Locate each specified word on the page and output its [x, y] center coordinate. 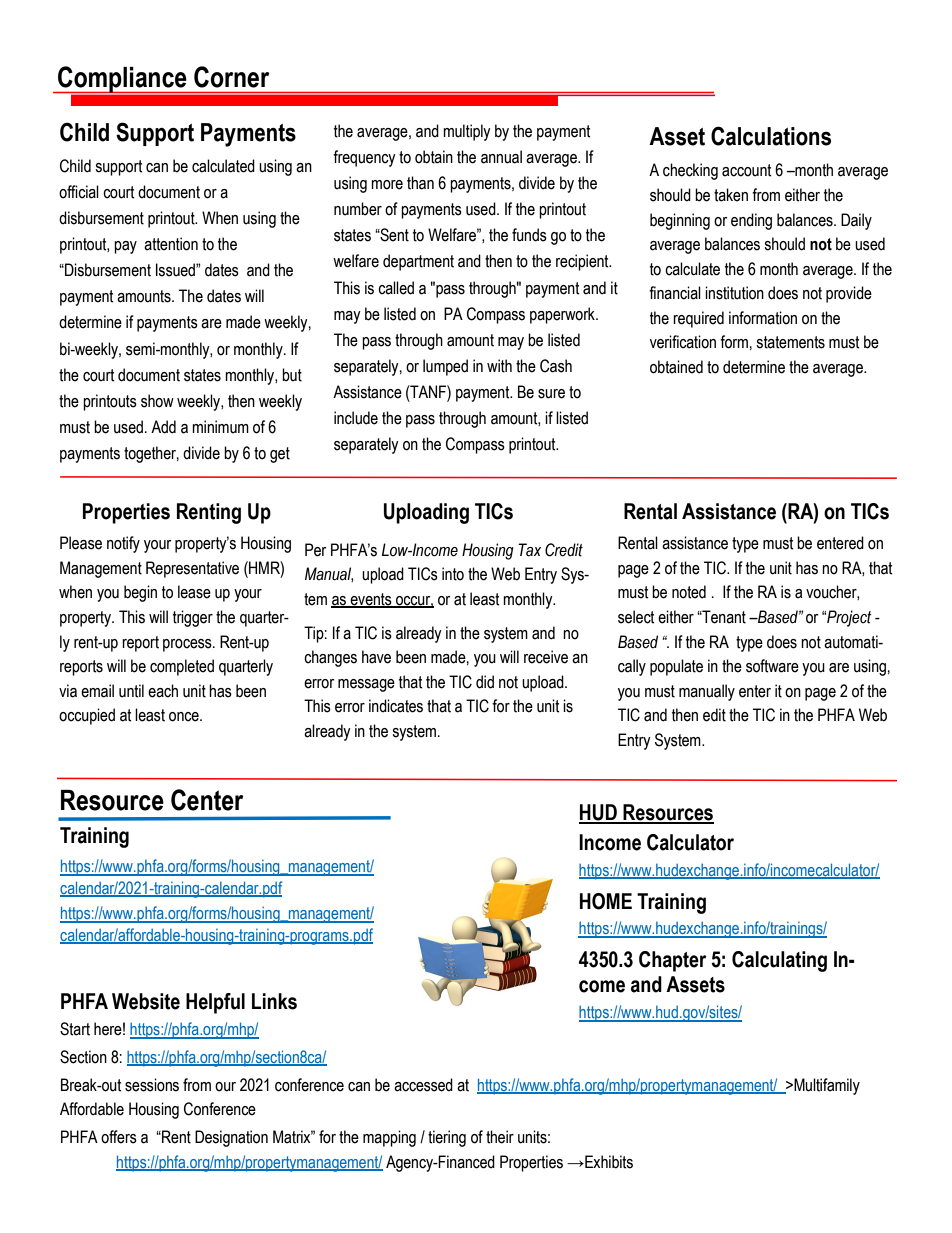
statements [790, 342]
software [772, 666]
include [356, 418]
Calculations [771, 136]
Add [163, 427]
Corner [231, 77]
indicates [396, 706]
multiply [467, 132]
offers [119, 1137]
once [185, 717]
